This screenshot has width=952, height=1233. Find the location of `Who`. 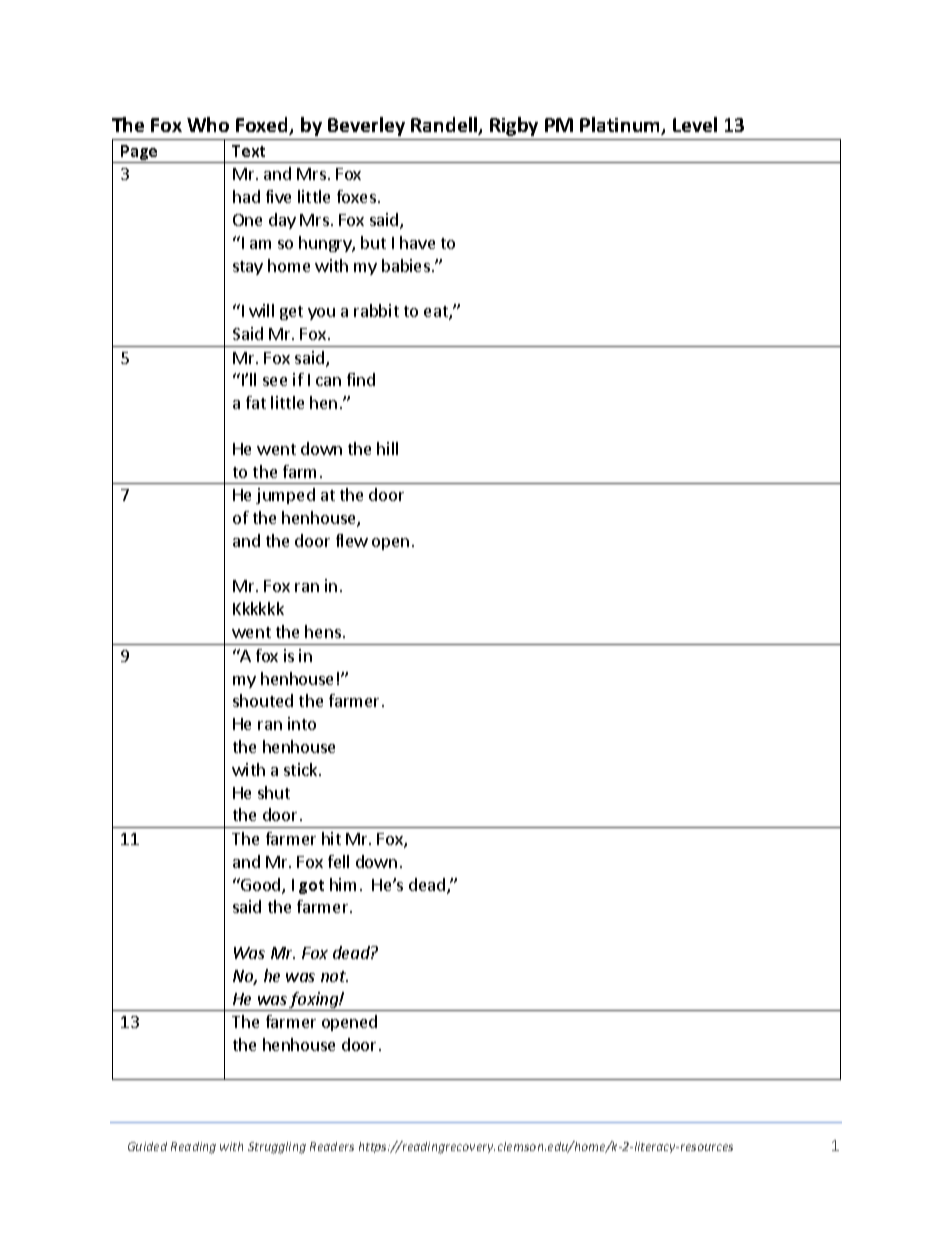

Who is located at coordinates (208, 124).
